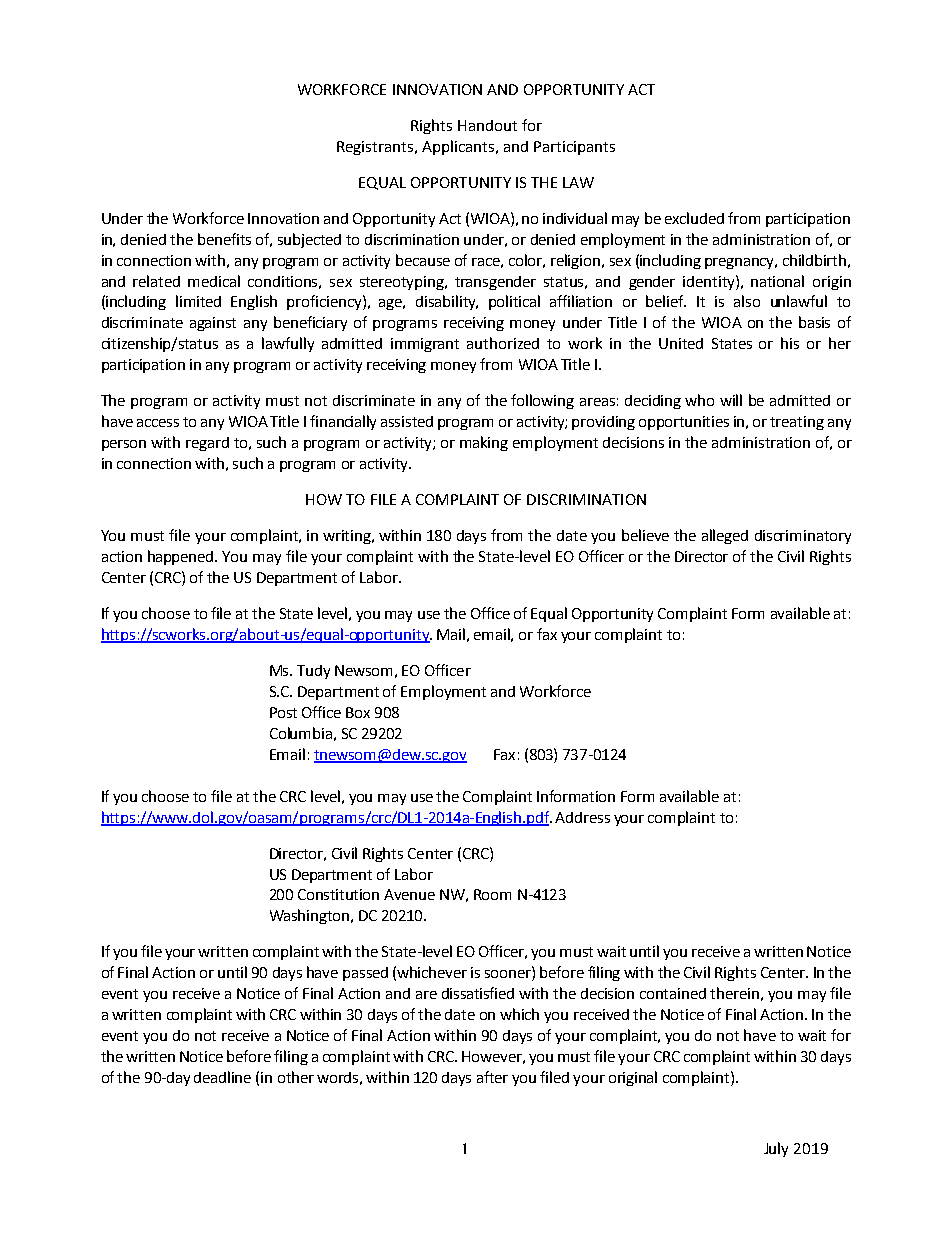 Image resolution: width=952 pixels, height=1233 pixels. I want to click on making, so click(484, 443).
